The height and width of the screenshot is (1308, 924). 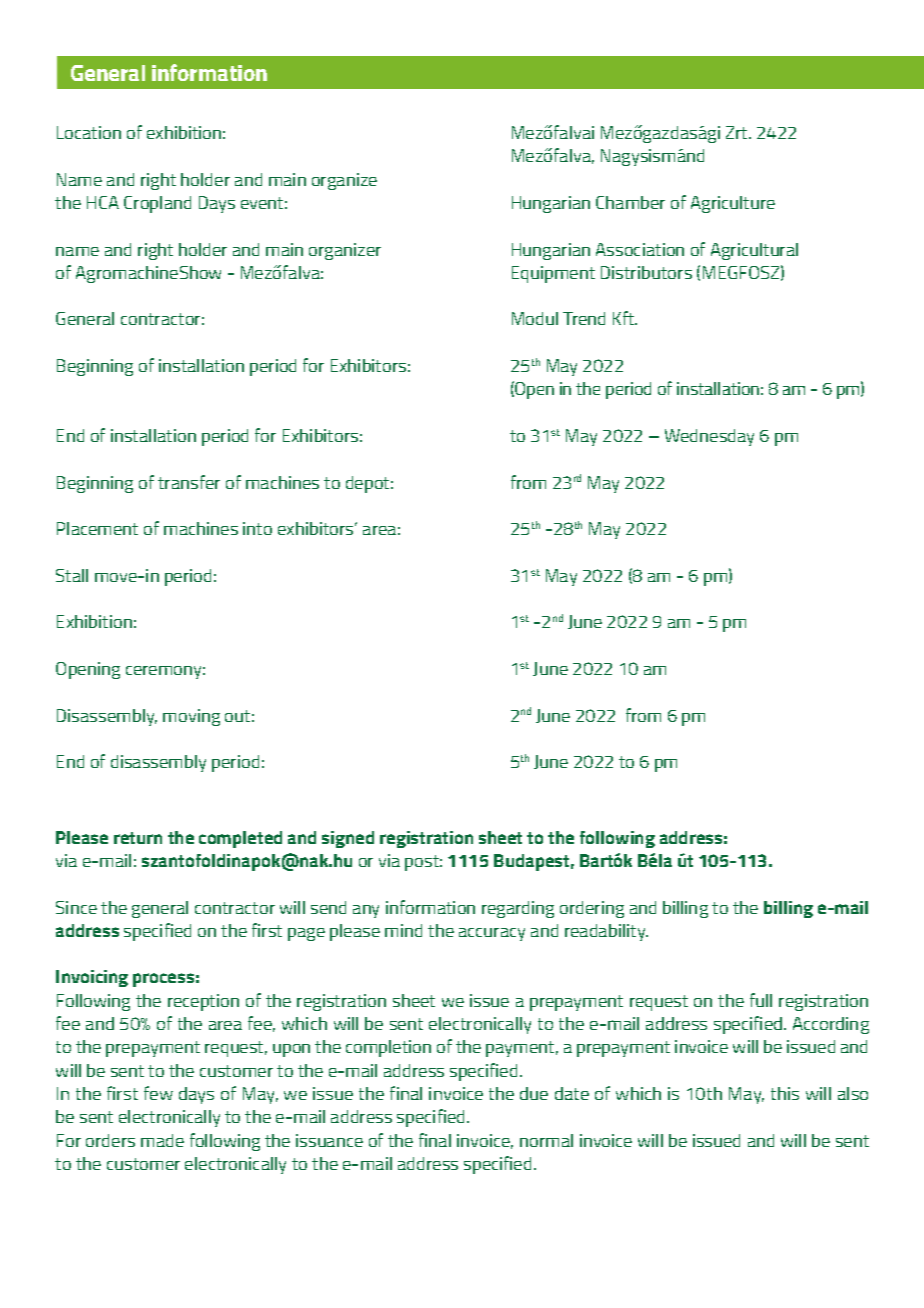 What do you see at coordinates (584, 318) in the screenshot?
I see `Trend` at bounding box center [584, 318].
